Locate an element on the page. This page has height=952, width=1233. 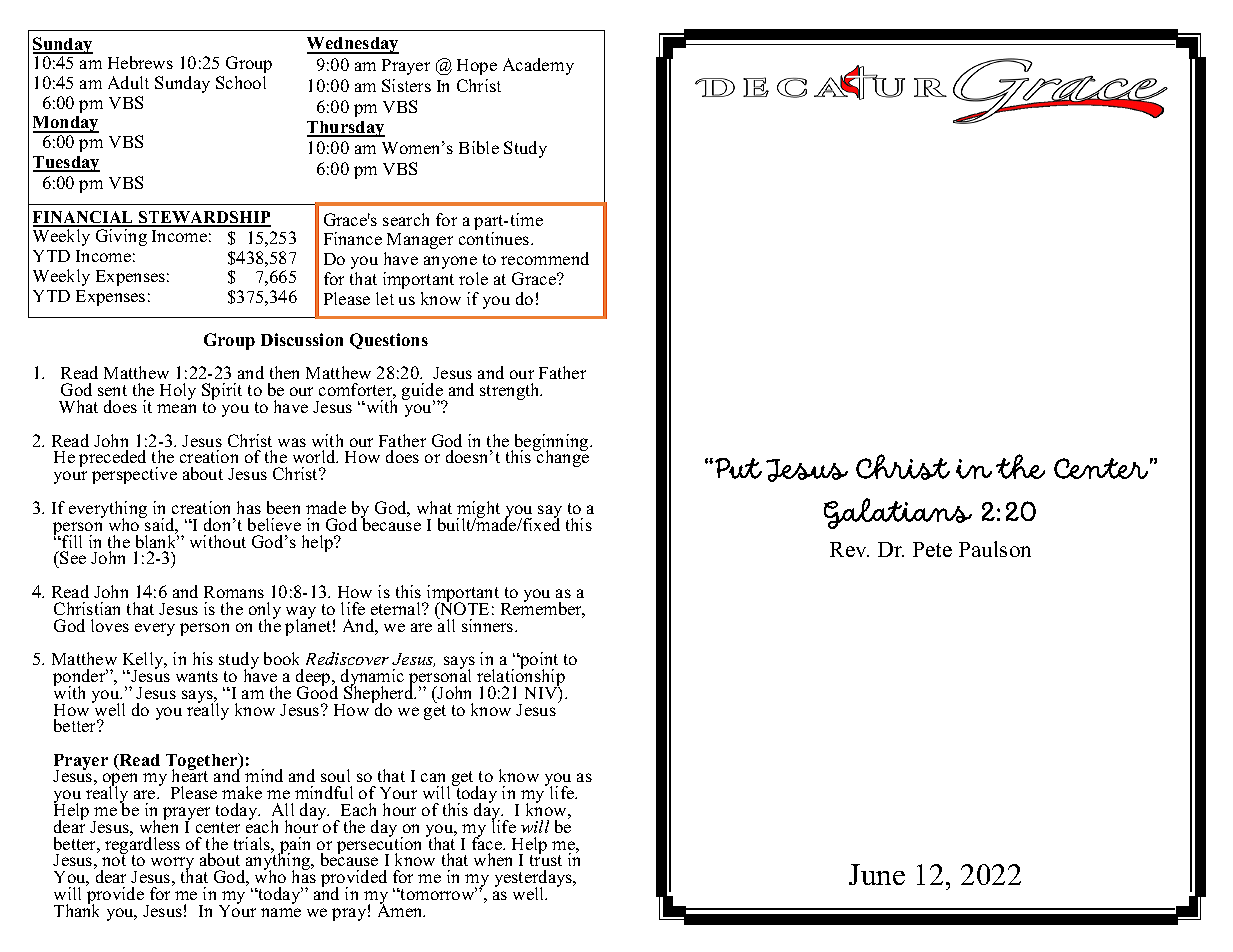
loves is located at coordinates (110, 625).
